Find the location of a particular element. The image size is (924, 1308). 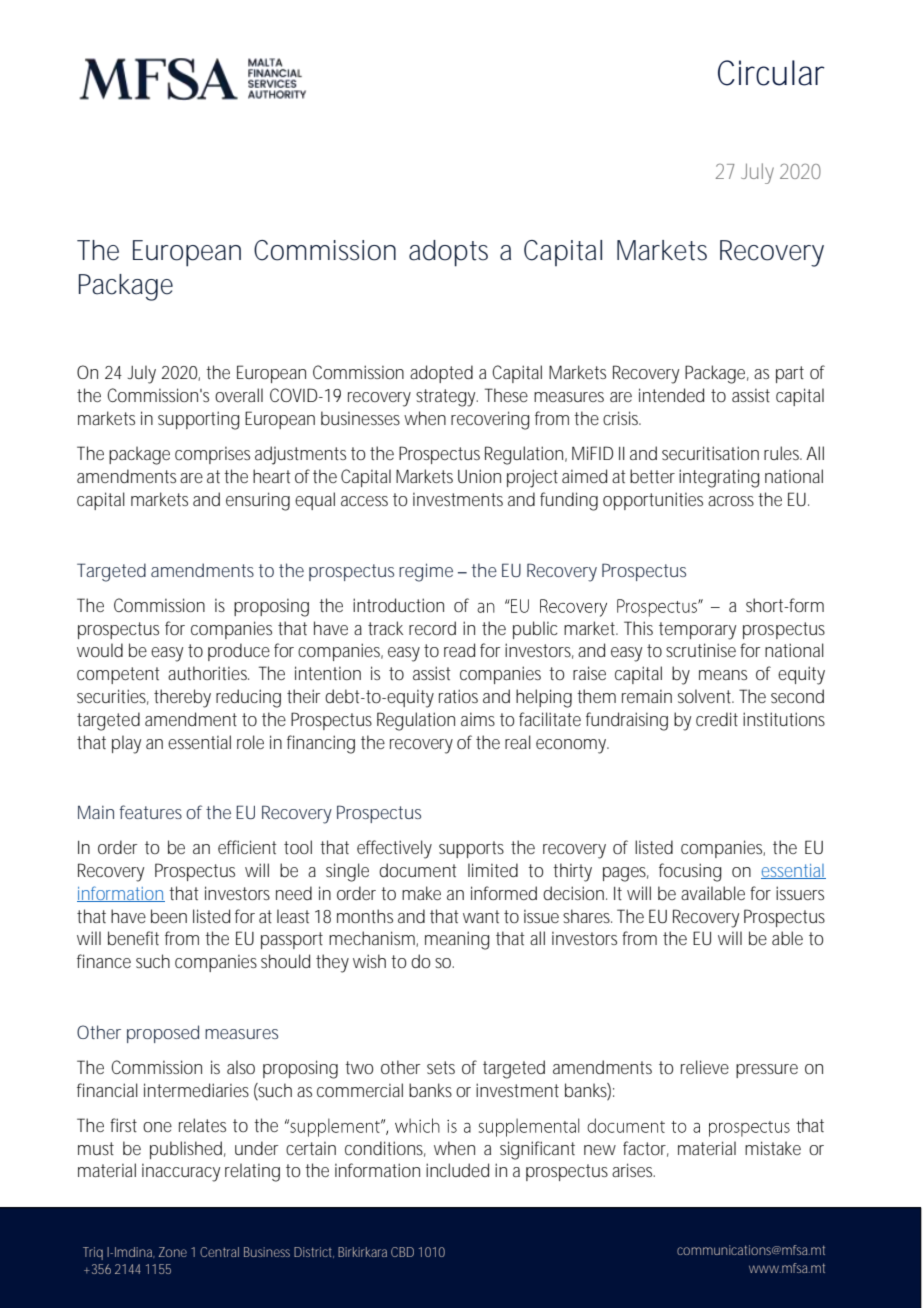

supporting is located at coordinates (199, 420).
